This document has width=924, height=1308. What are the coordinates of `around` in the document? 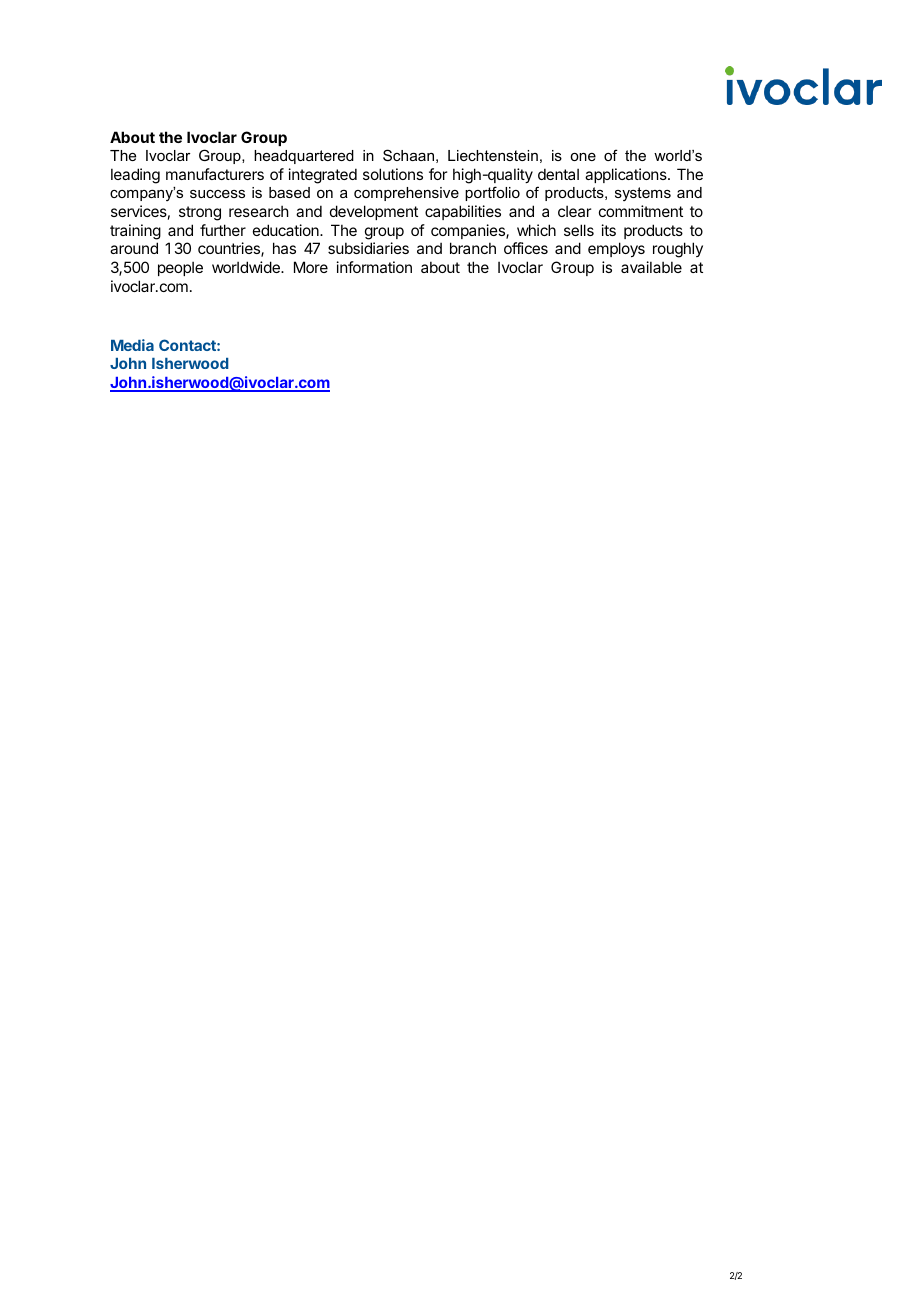 It's located at (134, 248).
